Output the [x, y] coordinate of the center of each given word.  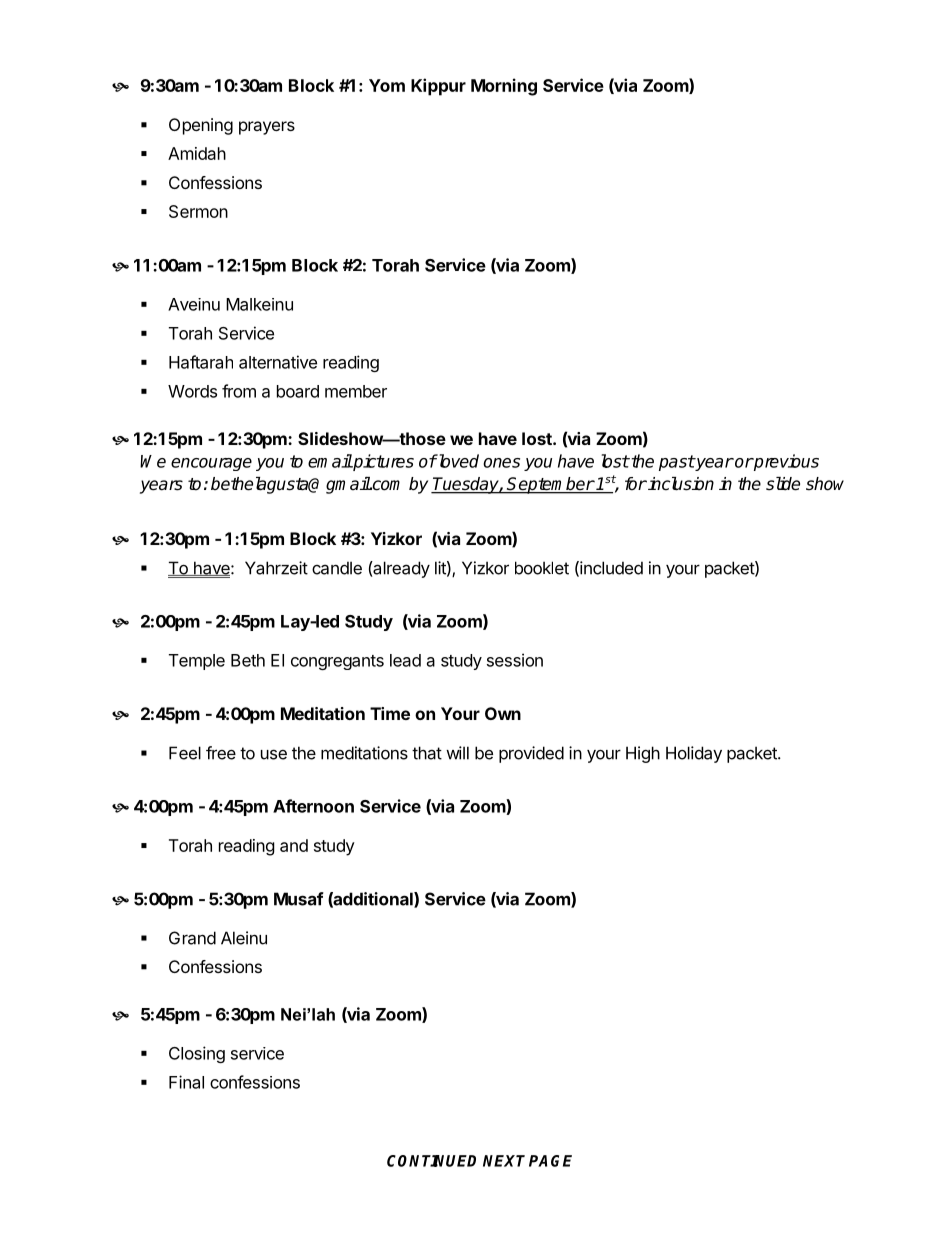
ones [501, 463]
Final [186, 1082]
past [677, 463]
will [457, 753]
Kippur [438, 87]
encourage [211, 464]
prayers [267, 128]
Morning [504, 87]
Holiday [694, 754]
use [274, 754]
